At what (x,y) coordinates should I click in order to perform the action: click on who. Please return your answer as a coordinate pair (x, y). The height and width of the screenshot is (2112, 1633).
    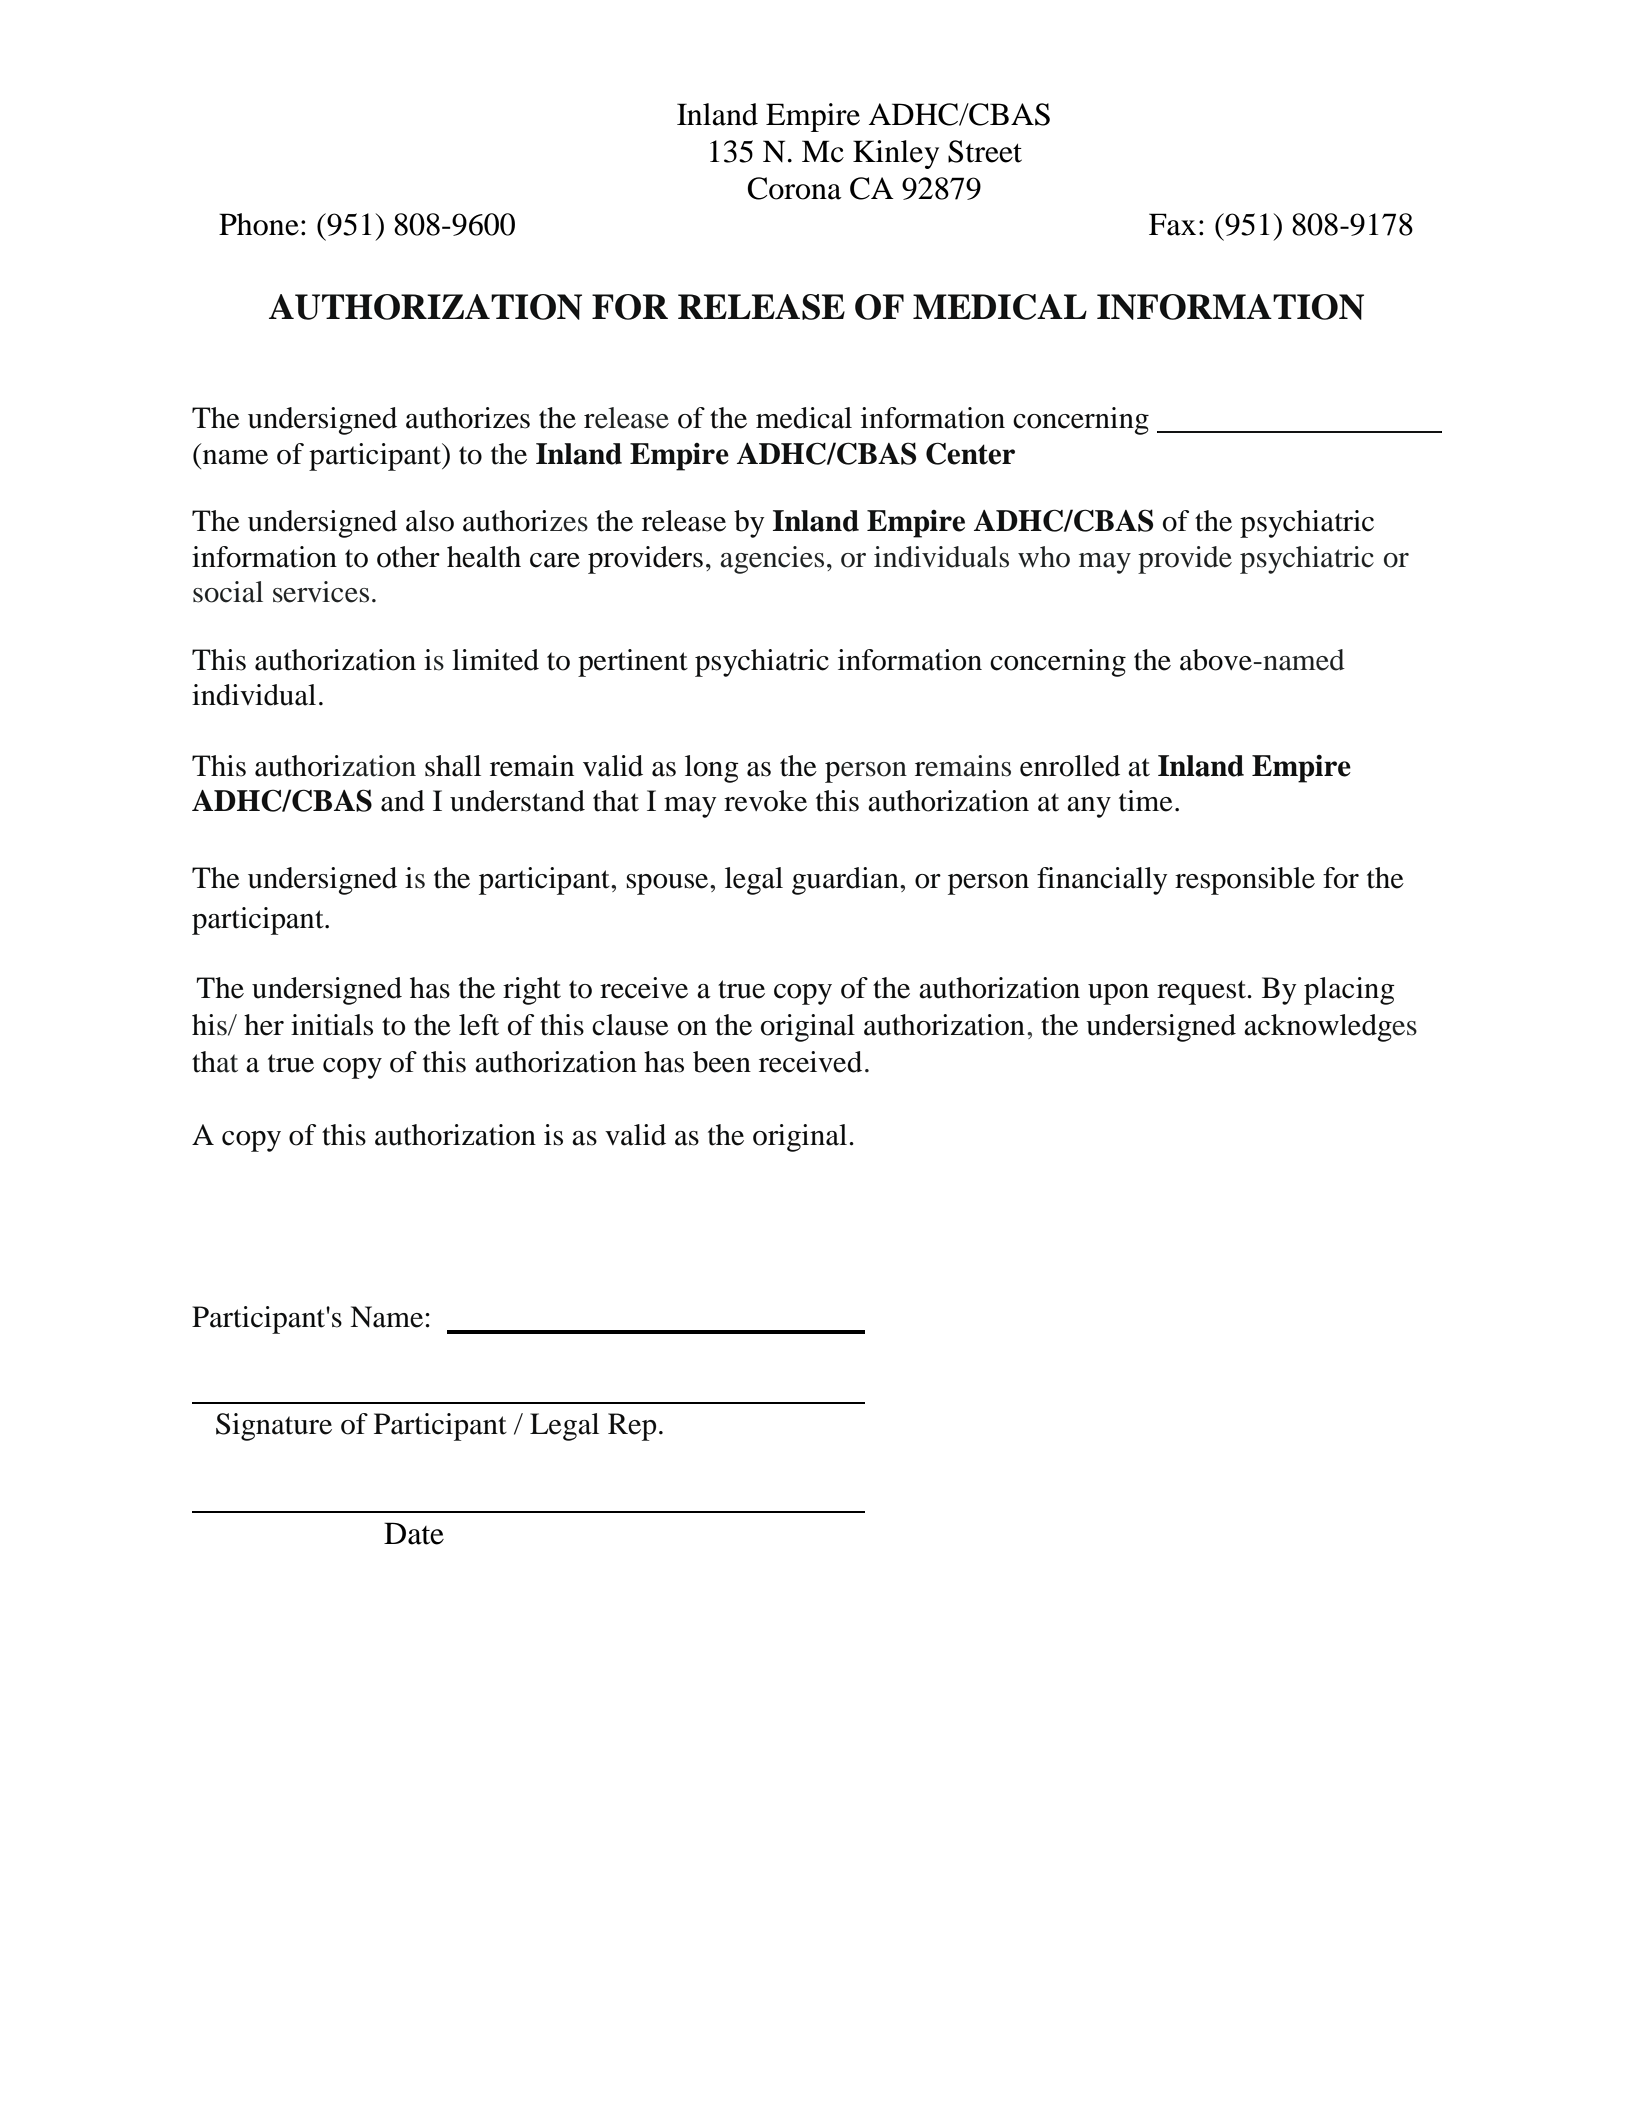
    Looking at the image, I should click on (1044, 557).
